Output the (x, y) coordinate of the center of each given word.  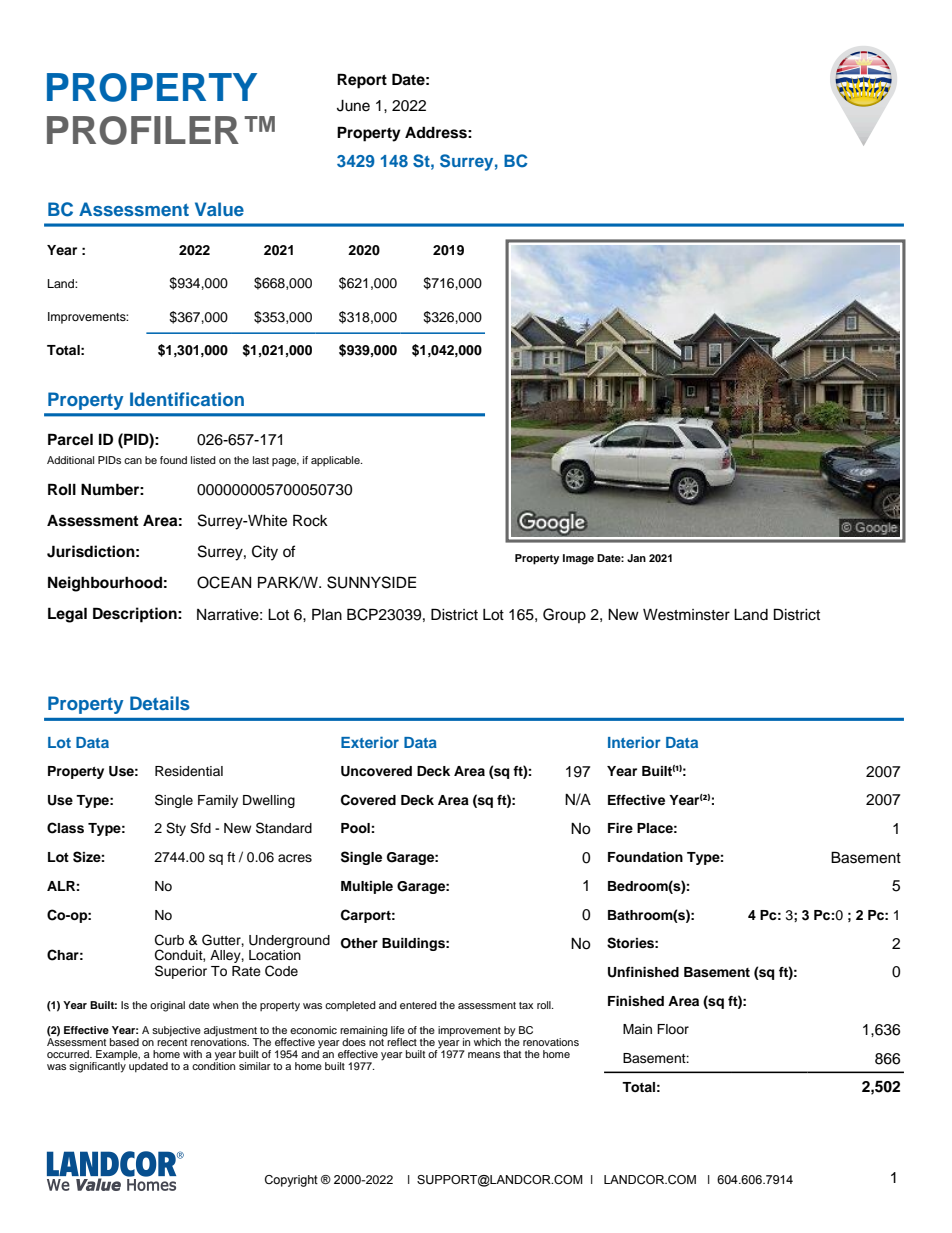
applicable (336, 461)
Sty (176, 829)
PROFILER (143, 130)
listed (203, 460)
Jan (636, 558)
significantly (97, 1066)
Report (362, 81)
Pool (355, 828)
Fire (620, 828)
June (353, 106)
